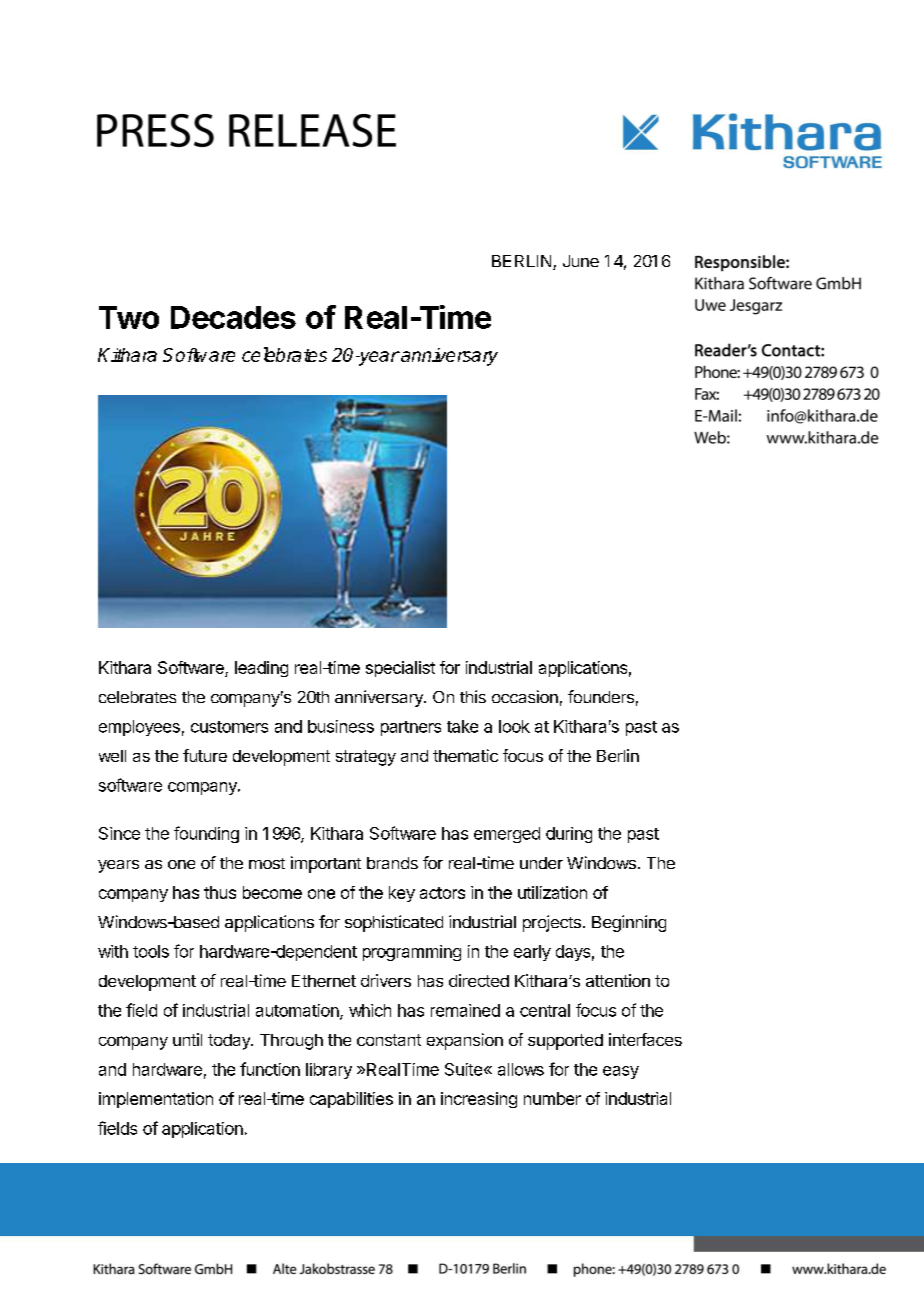  What do you see at coordinates (139, 728) in the page?
I see `employees` at bounding box center [139, 728].
